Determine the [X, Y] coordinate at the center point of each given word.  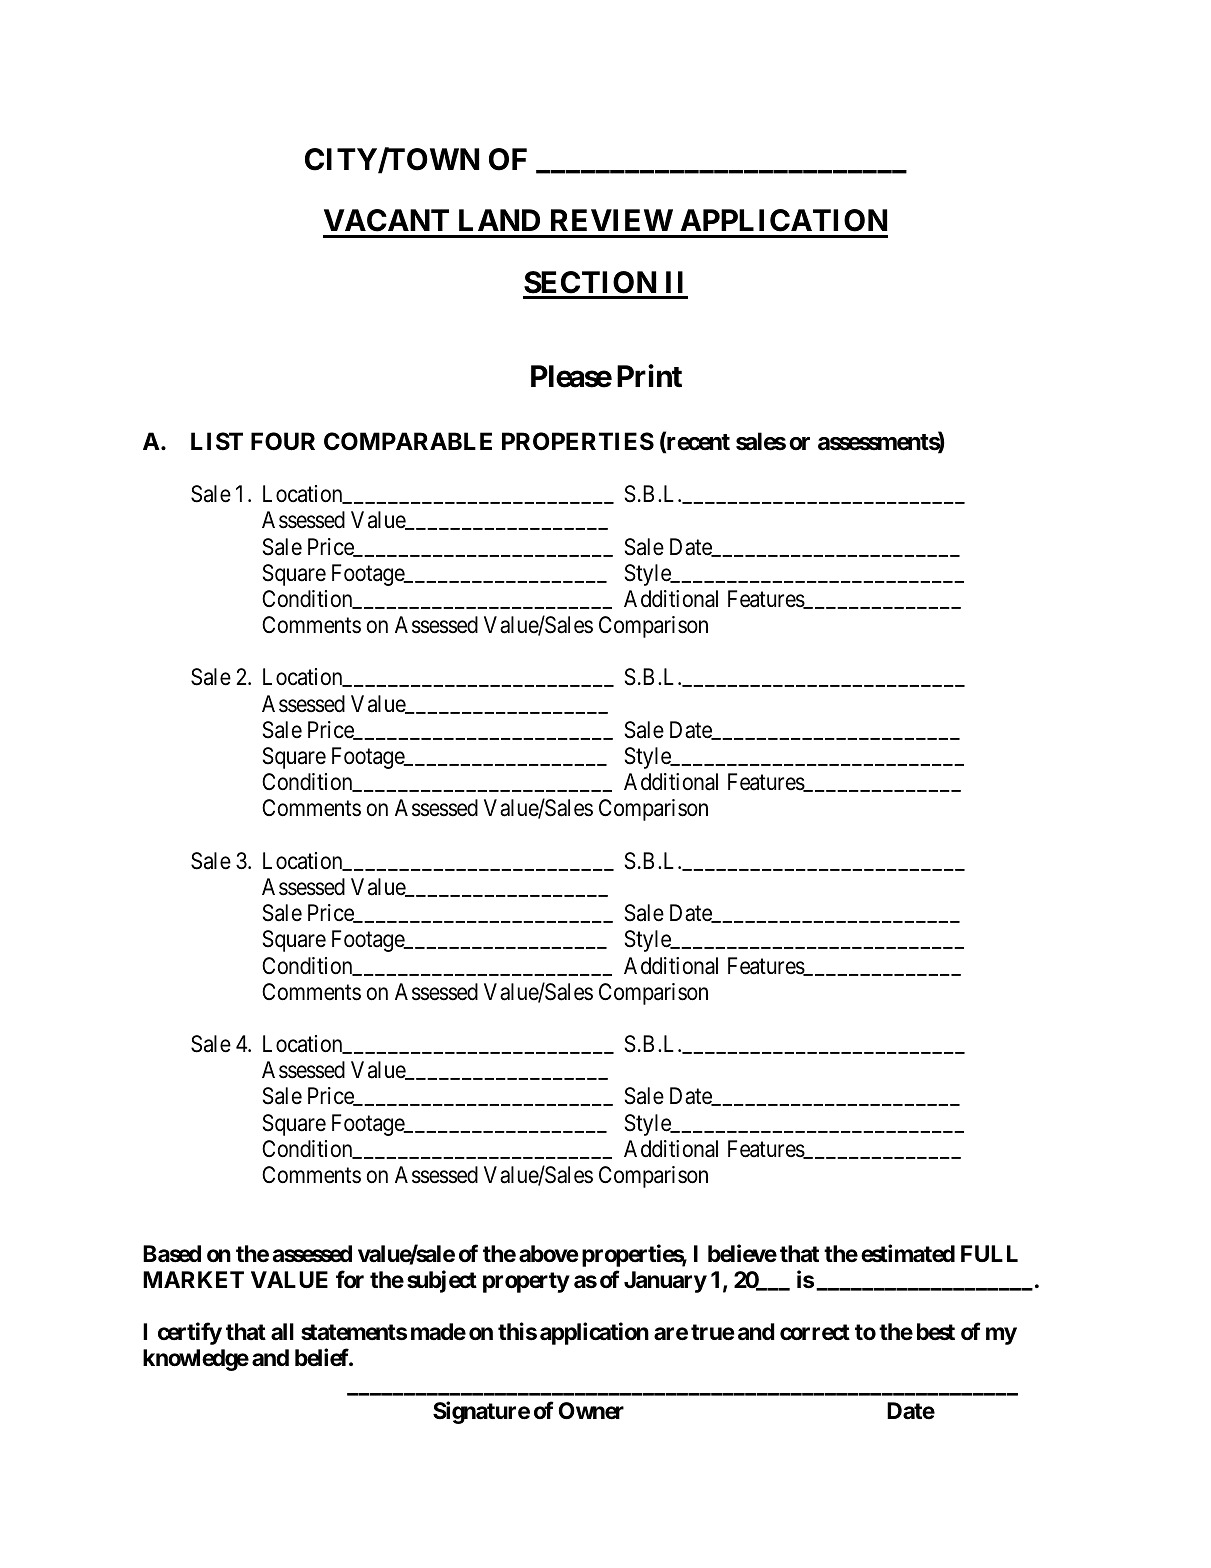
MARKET [193, 1279]
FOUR [283, 441]
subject [442, 1281]
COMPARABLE [408, 441]
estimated [908, 1253]
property [526, 1282]
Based [172, 1254]
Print [649, 376]
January [665, 1282]
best [936, 1332]
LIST [217, 441]
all [282, 1332]
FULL [989, 1253]
